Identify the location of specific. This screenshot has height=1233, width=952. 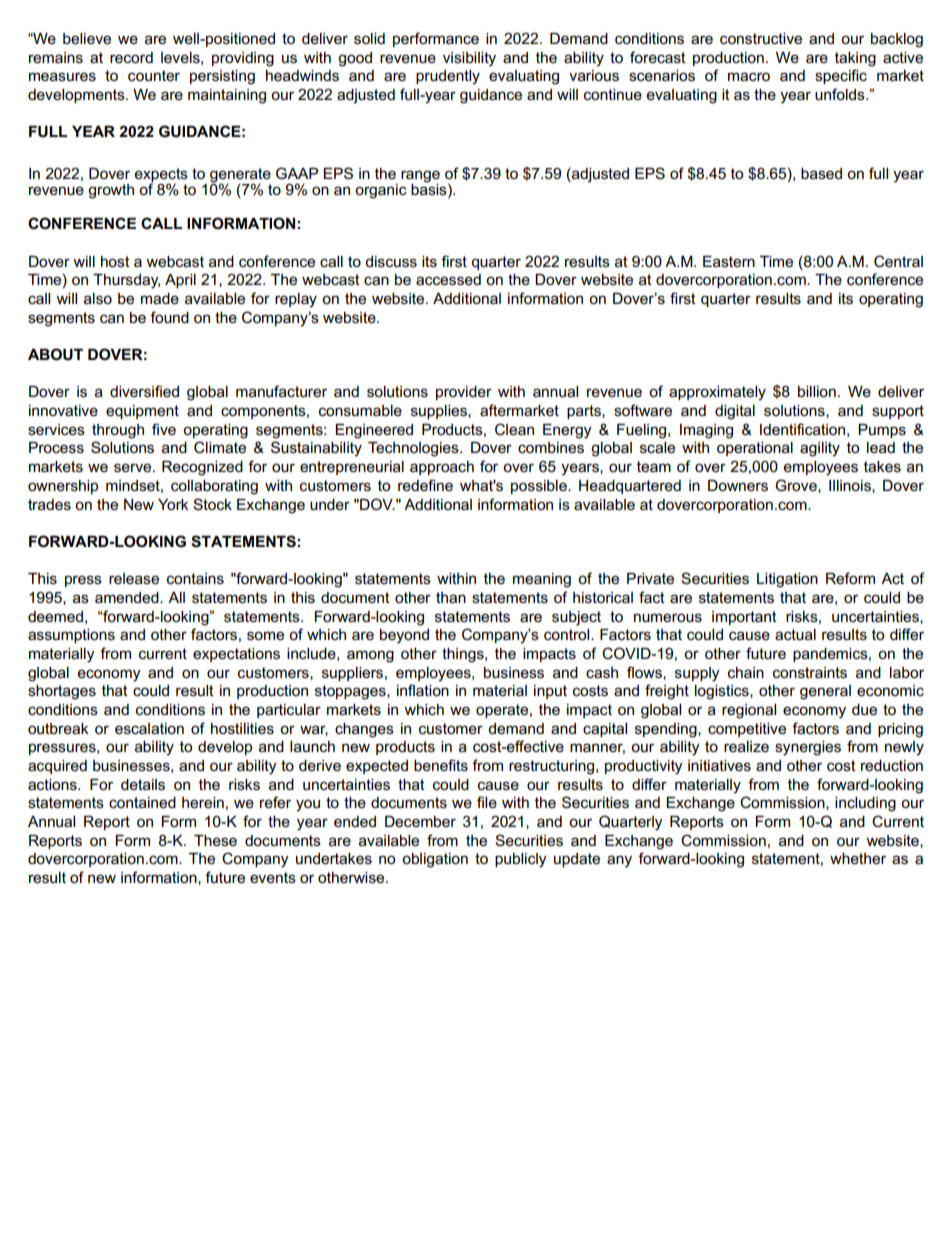
(841, 76).
